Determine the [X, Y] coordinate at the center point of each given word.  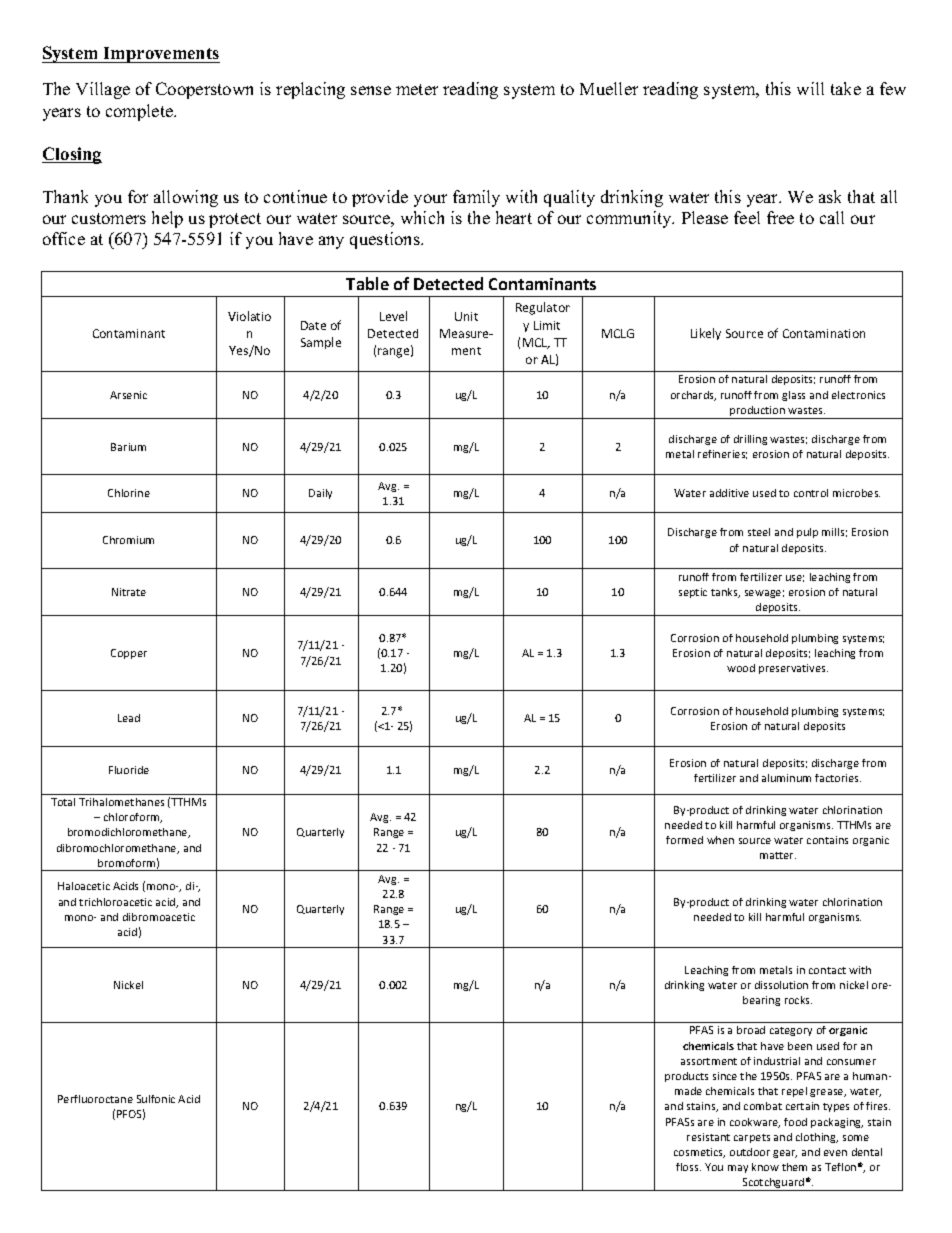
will [810, 88]
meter [417, 89]
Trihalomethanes [121, 802]
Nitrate [129, 592]
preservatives [793, 669]
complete [140, 112]
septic [693, 593]
